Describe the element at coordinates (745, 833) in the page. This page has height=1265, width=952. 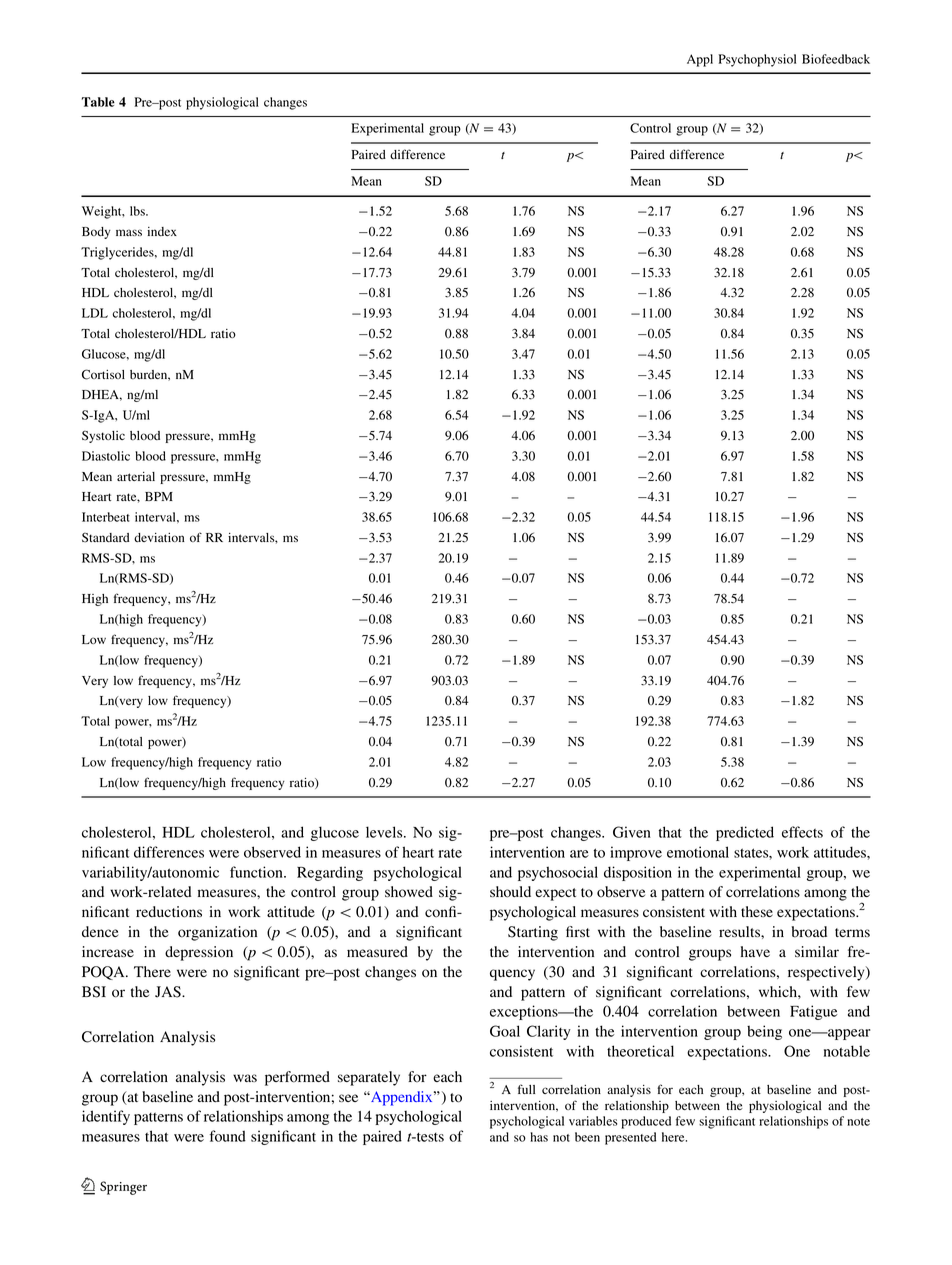
I see `predicted` at that location.
